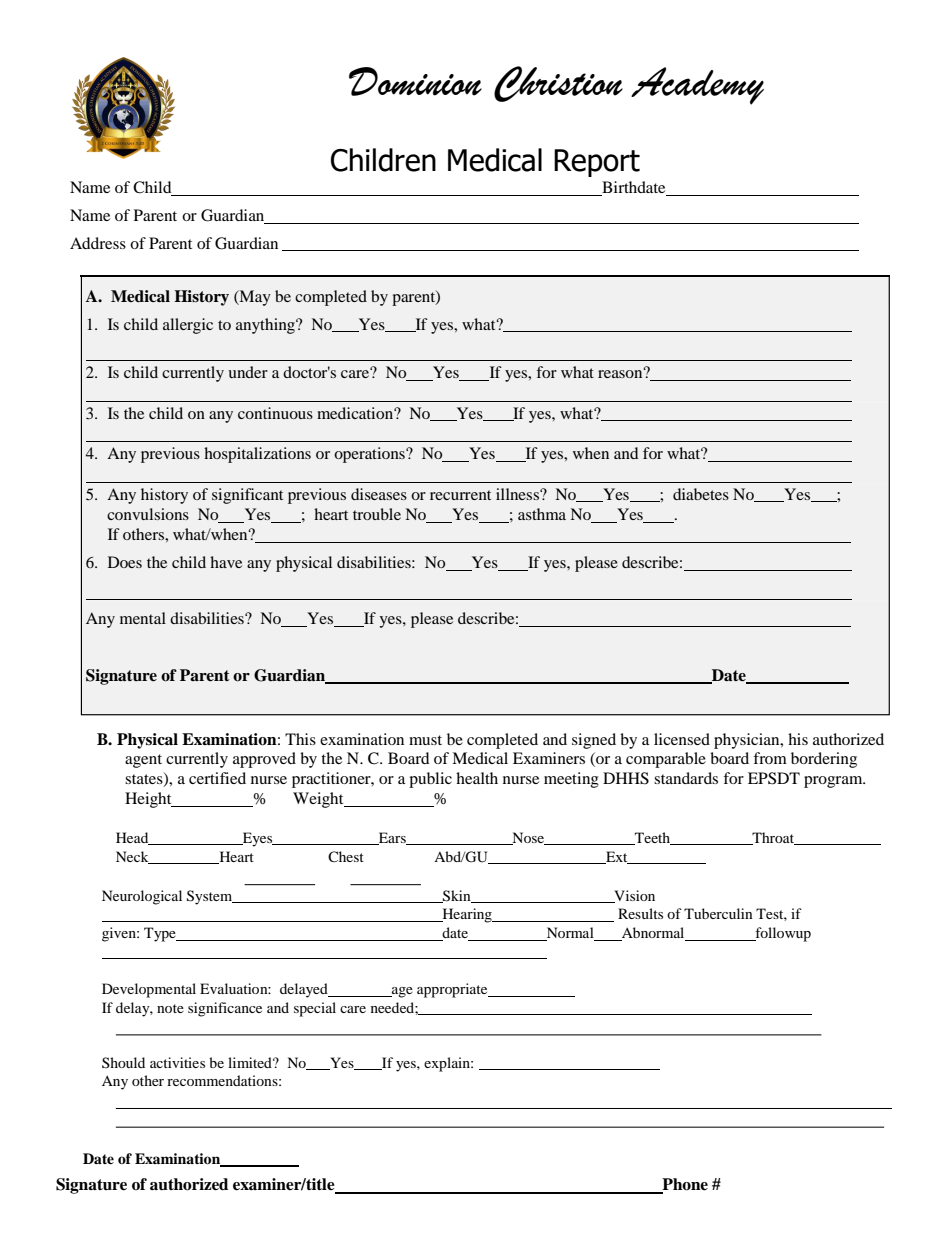  I want to click on diabetes, so click(701, 494).
